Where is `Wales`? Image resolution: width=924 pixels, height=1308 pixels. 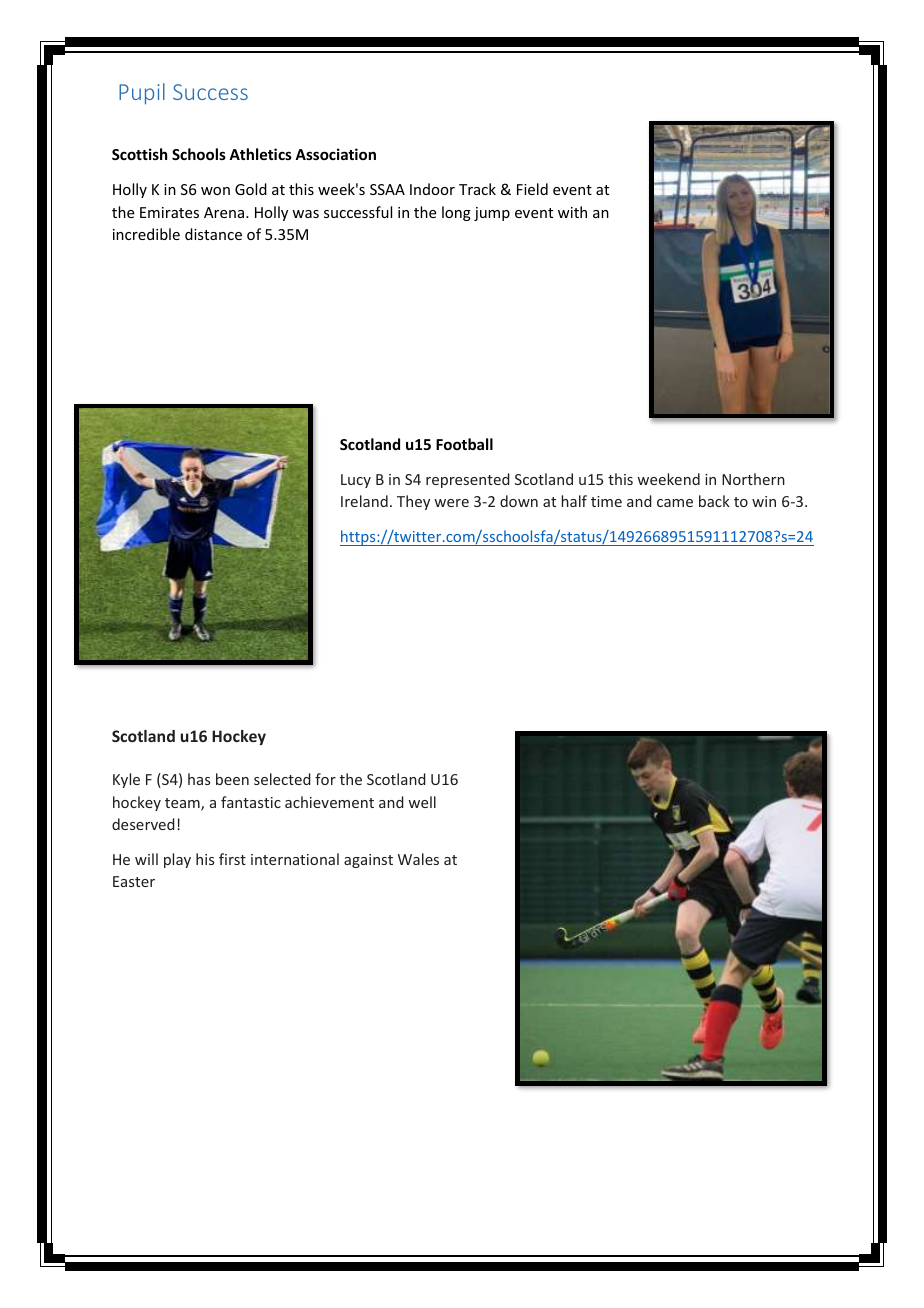
Wales is located at coordinates (418, 859).
